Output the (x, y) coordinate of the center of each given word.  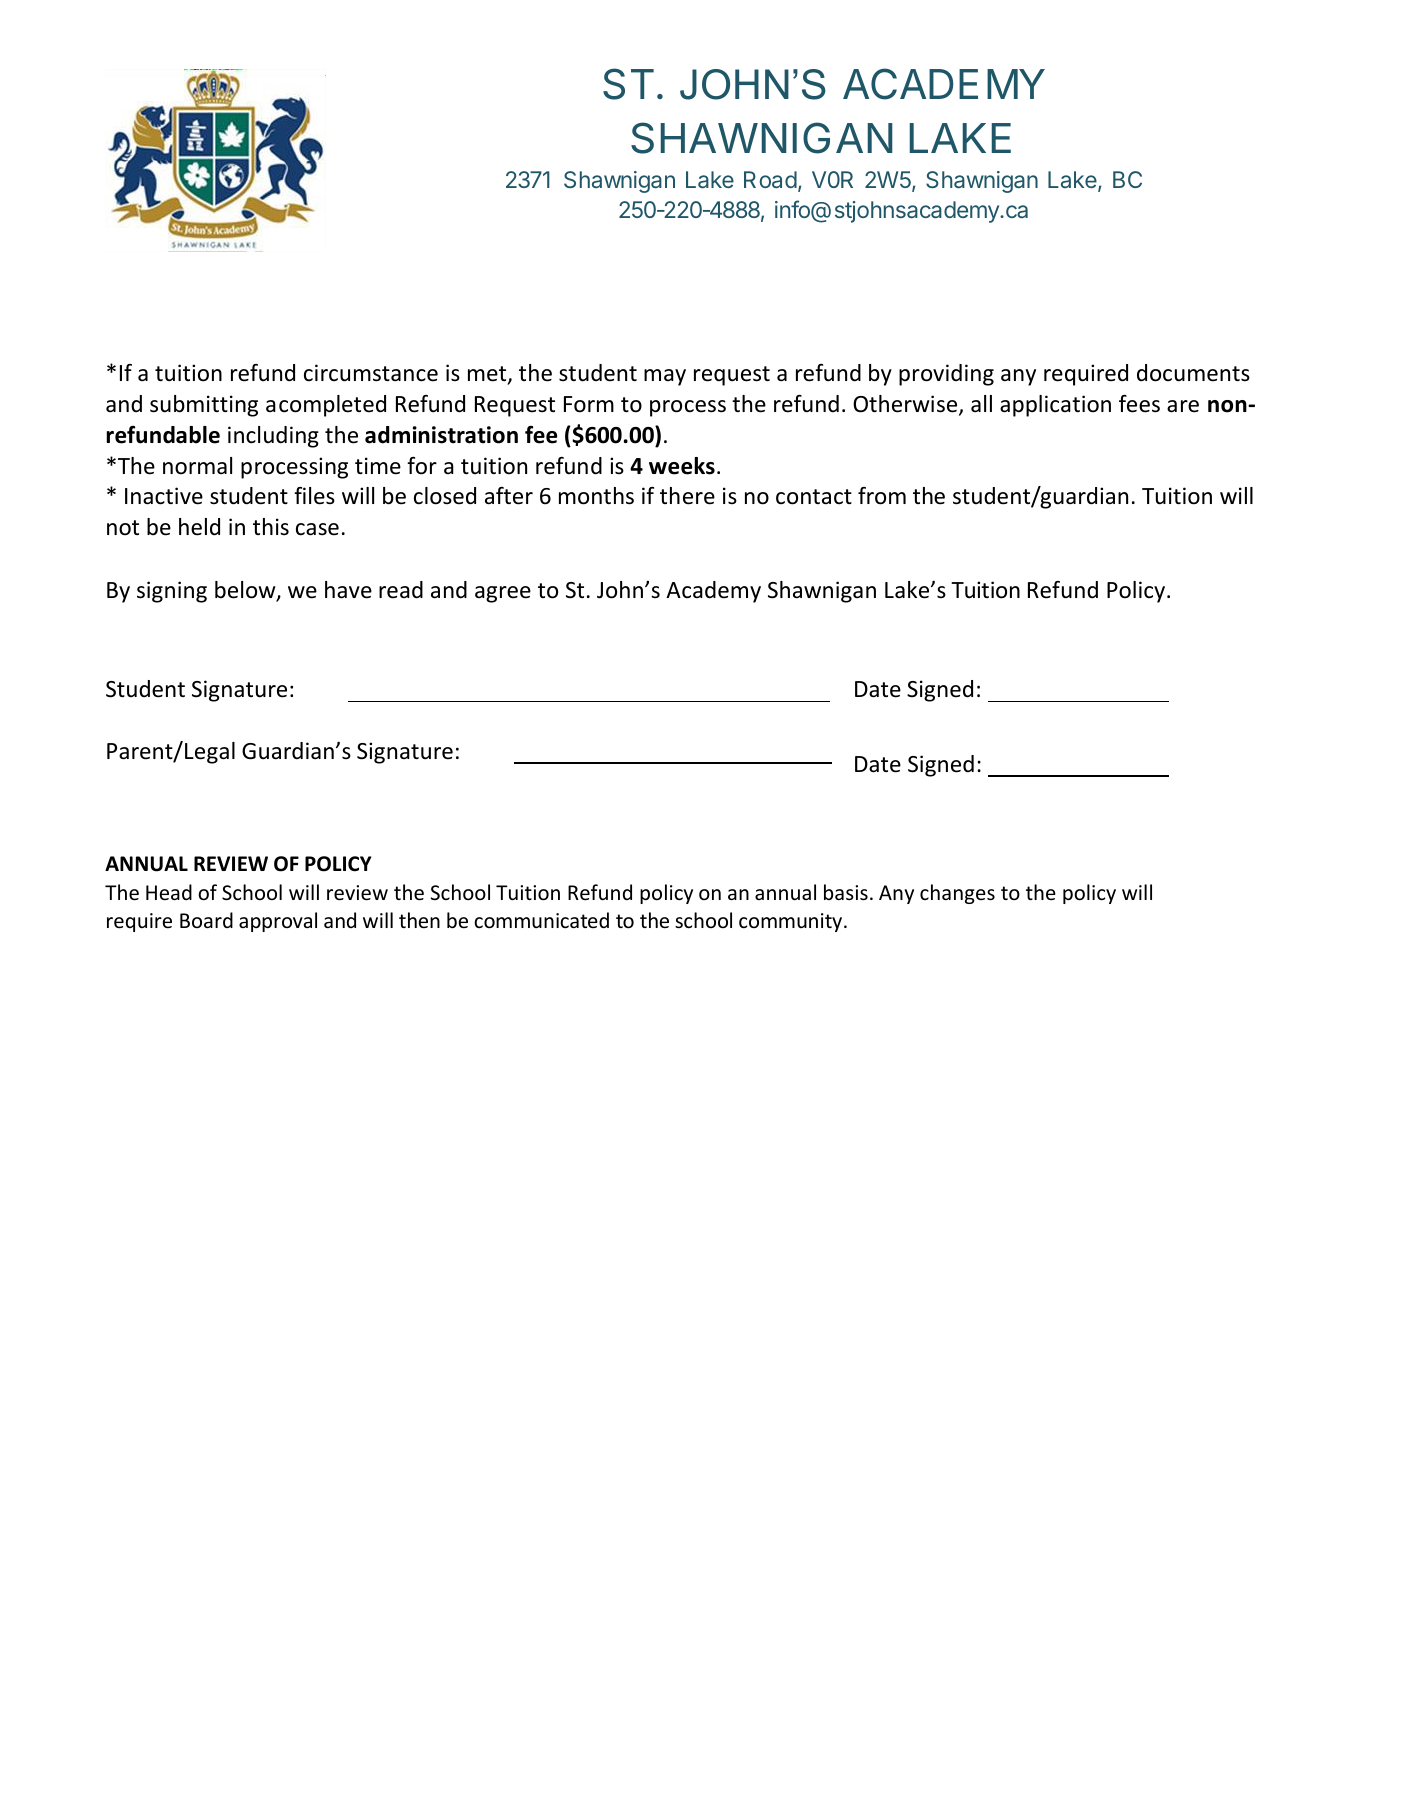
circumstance (371, 373)
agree (503, 594)
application (1055, 406)
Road (770, 179)
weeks (682, 466)
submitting (204, 406)
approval (278, 922)
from (882, 496)
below (246, 591)
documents (1193, 373)
